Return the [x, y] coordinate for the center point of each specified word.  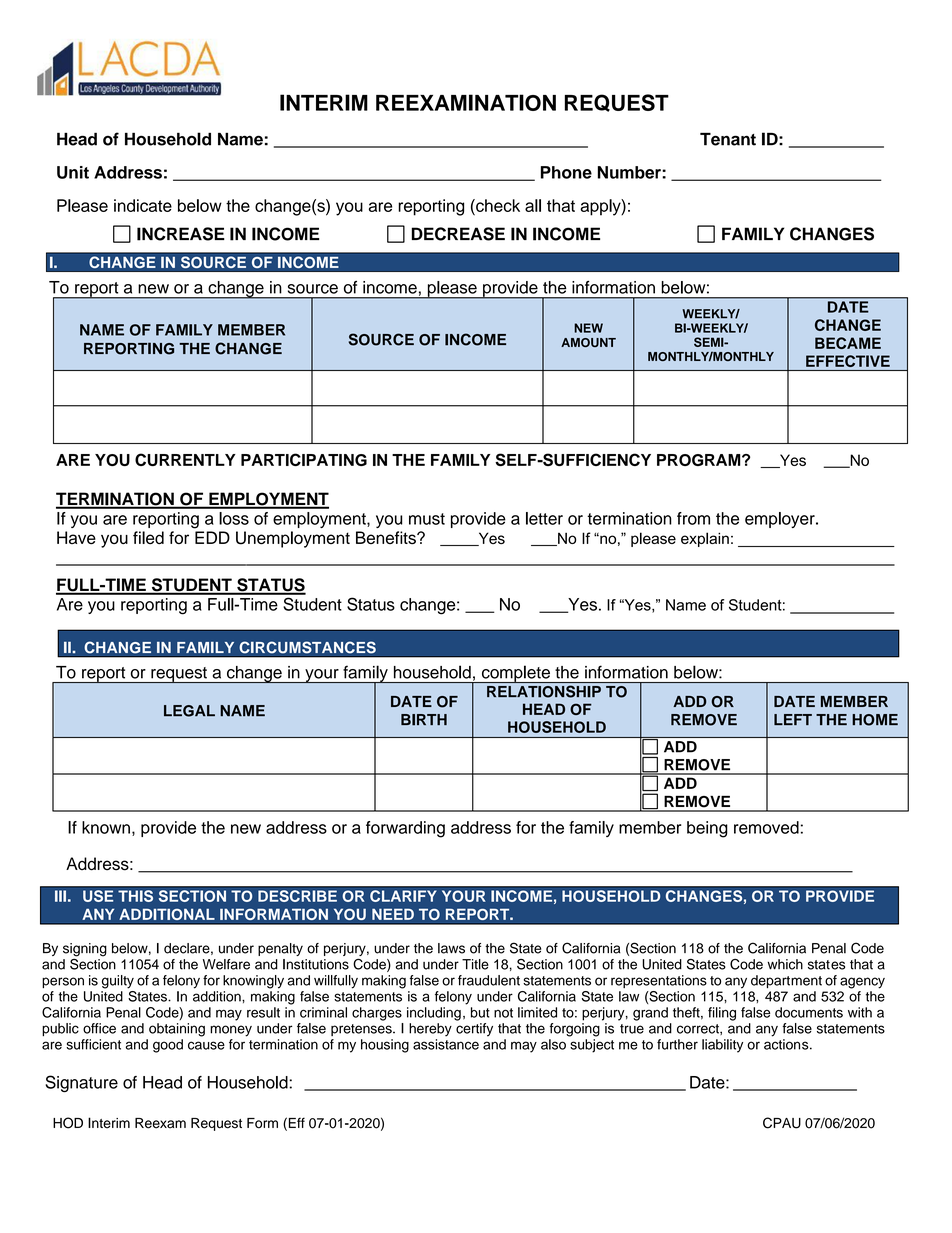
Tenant [728, 139]
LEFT [793, 719]
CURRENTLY [185, 459]
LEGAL [189, 711]
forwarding [405, 829]
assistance [446, 1044]
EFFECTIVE [848, 361]
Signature [81, 1083]
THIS [135, 896]
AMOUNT [588, 342]
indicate [143, 205]
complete [515, 674]
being [707, 829]
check [497, 205]
